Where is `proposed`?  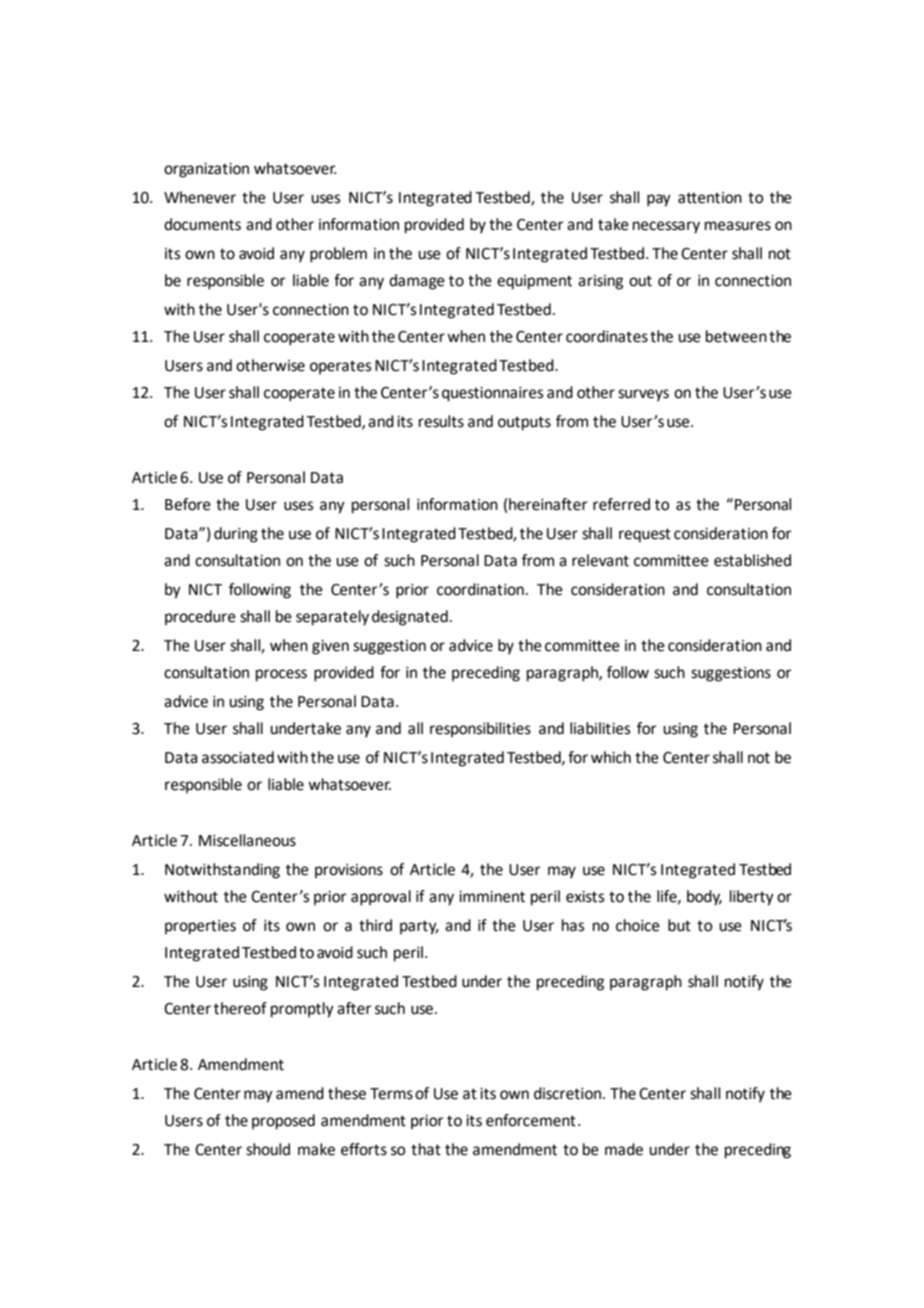
proposed is located at coordinates (283, 1122).
